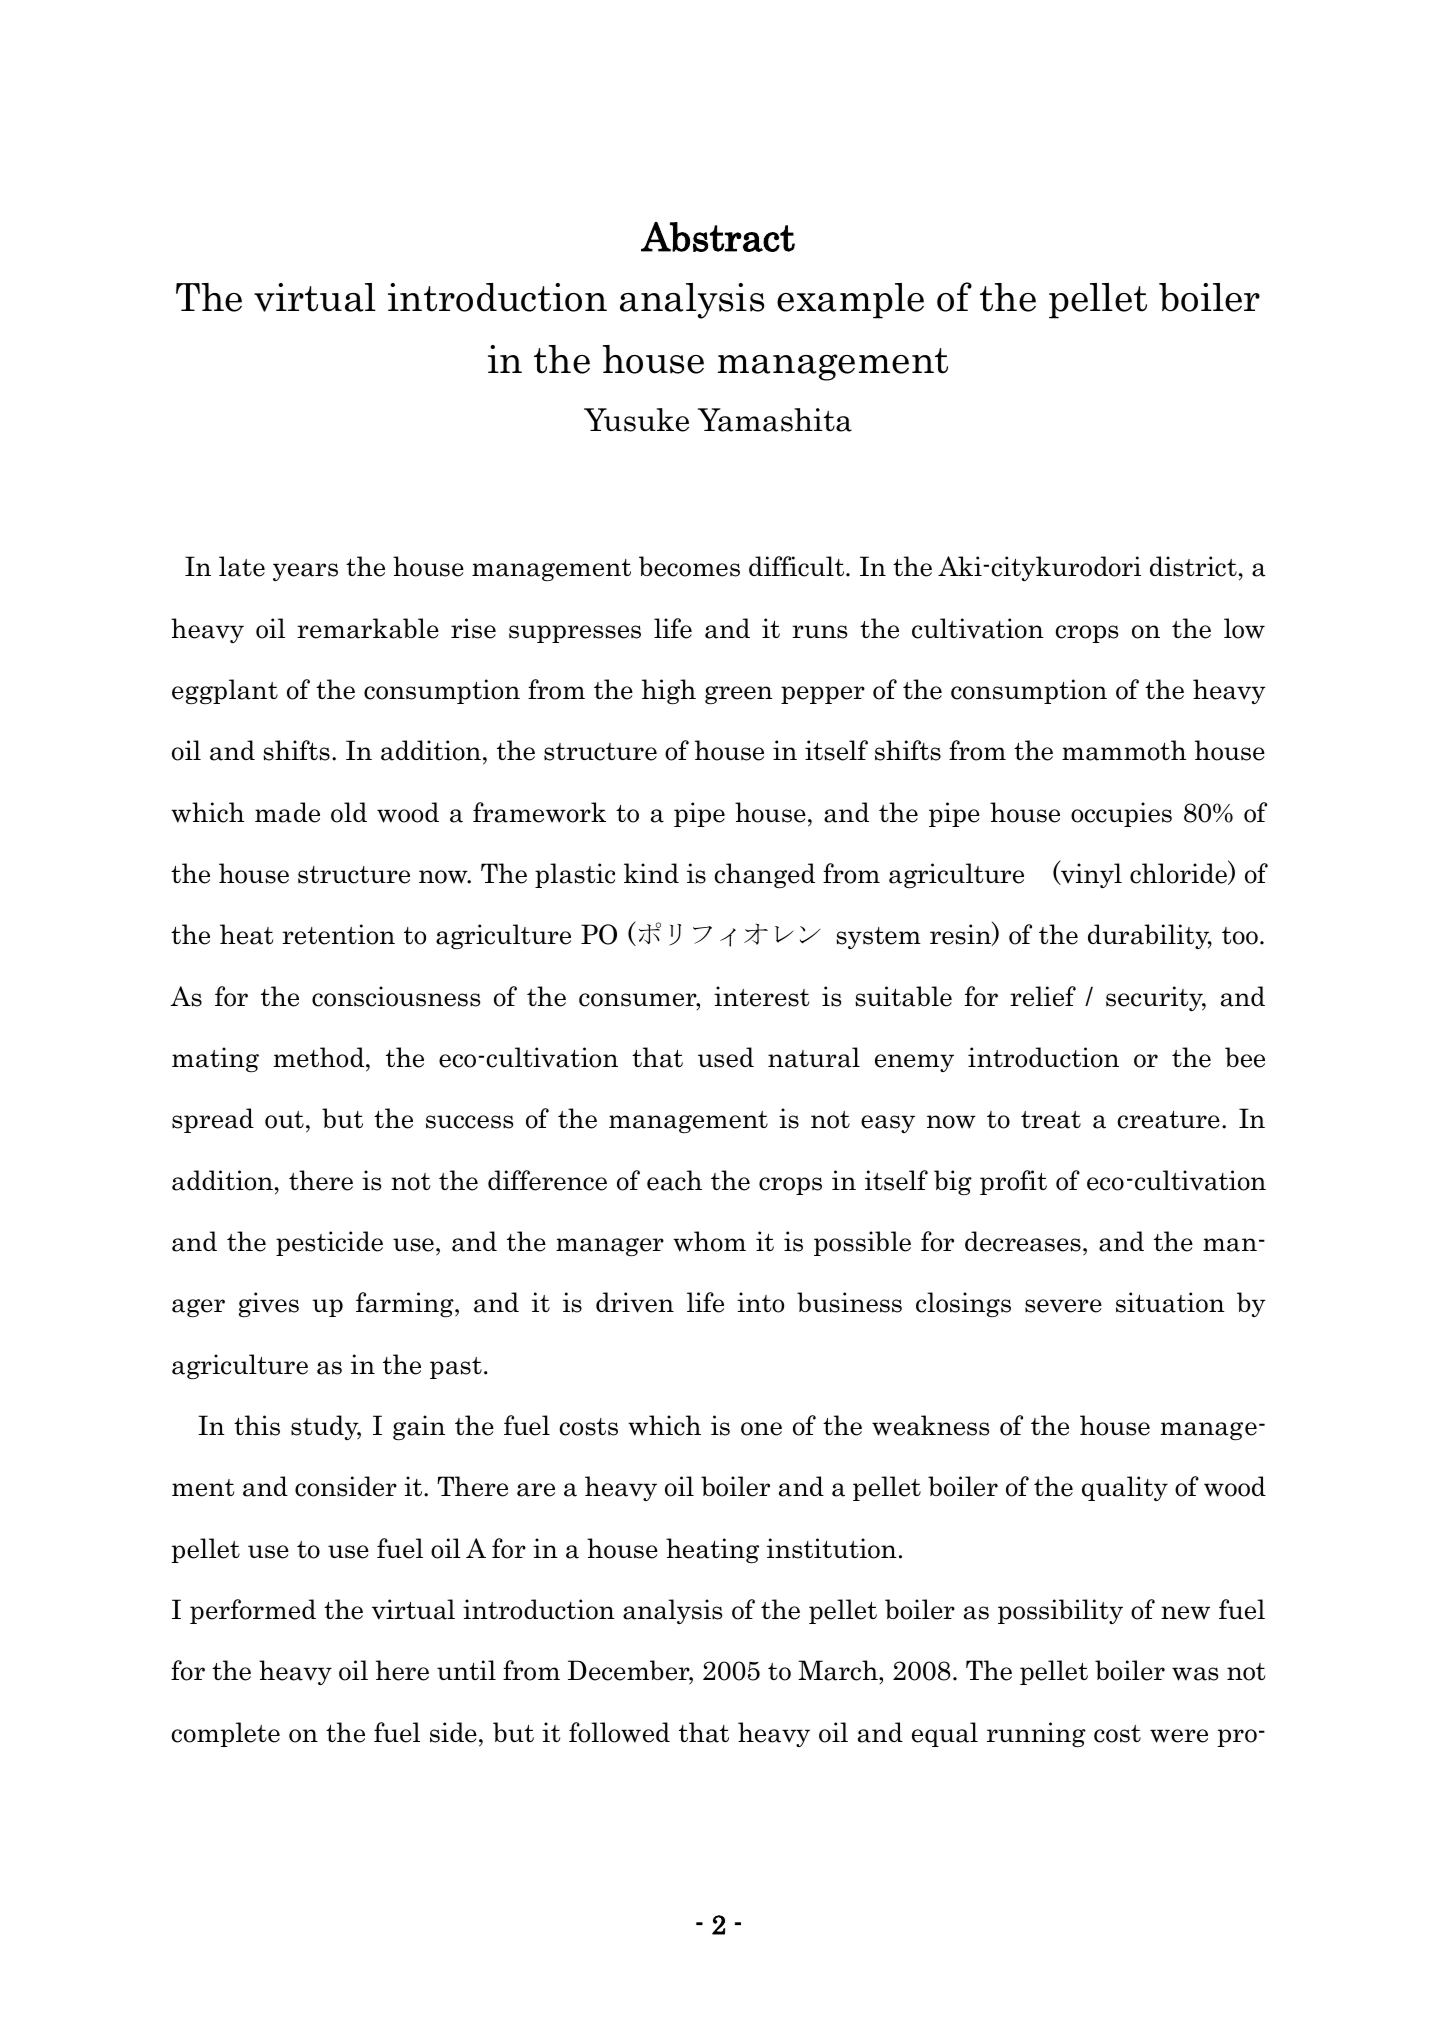 The width and height of the document is (1437, 2032). What do you see at coordinates (839, 1670) in the document?
I see `March` at bounding box center [839, 1670].
